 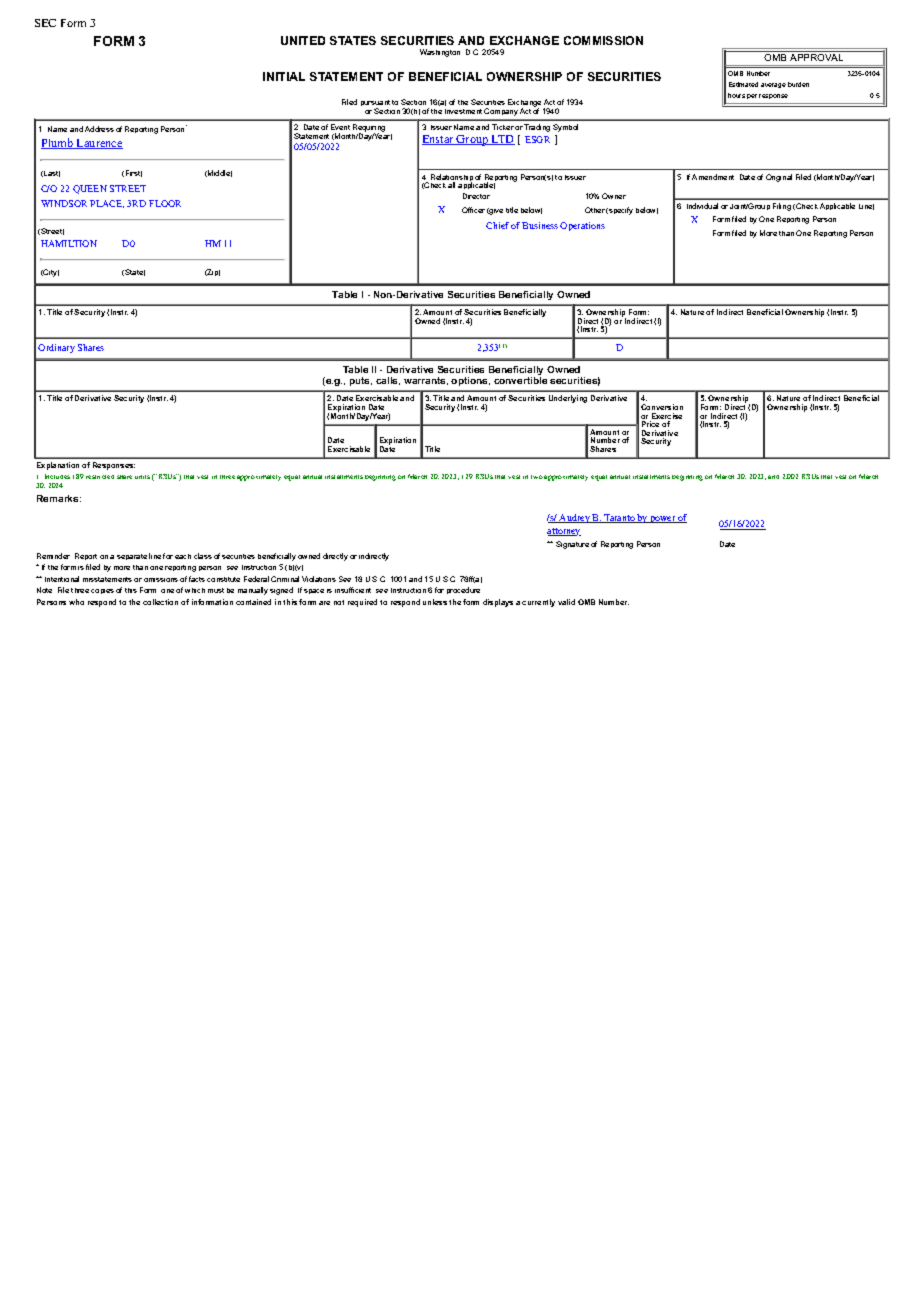 I want to click on Amendment, so click(x=713, y=177).
